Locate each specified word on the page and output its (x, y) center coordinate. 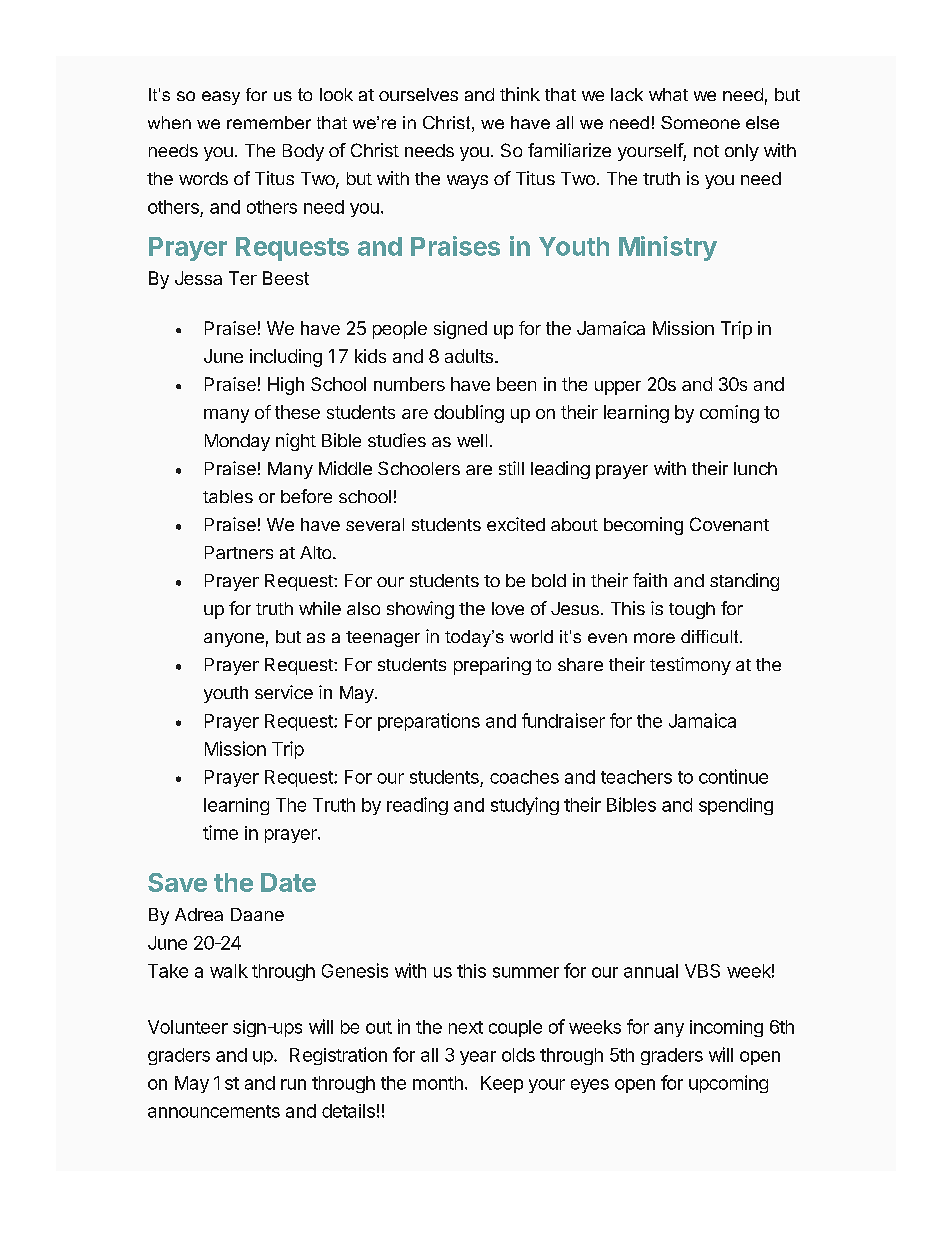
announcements (214, 1111)
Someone (700, 122)
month (438, 1083)
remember (269, 122)
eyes (590, 1086)
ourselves (418, 94)
